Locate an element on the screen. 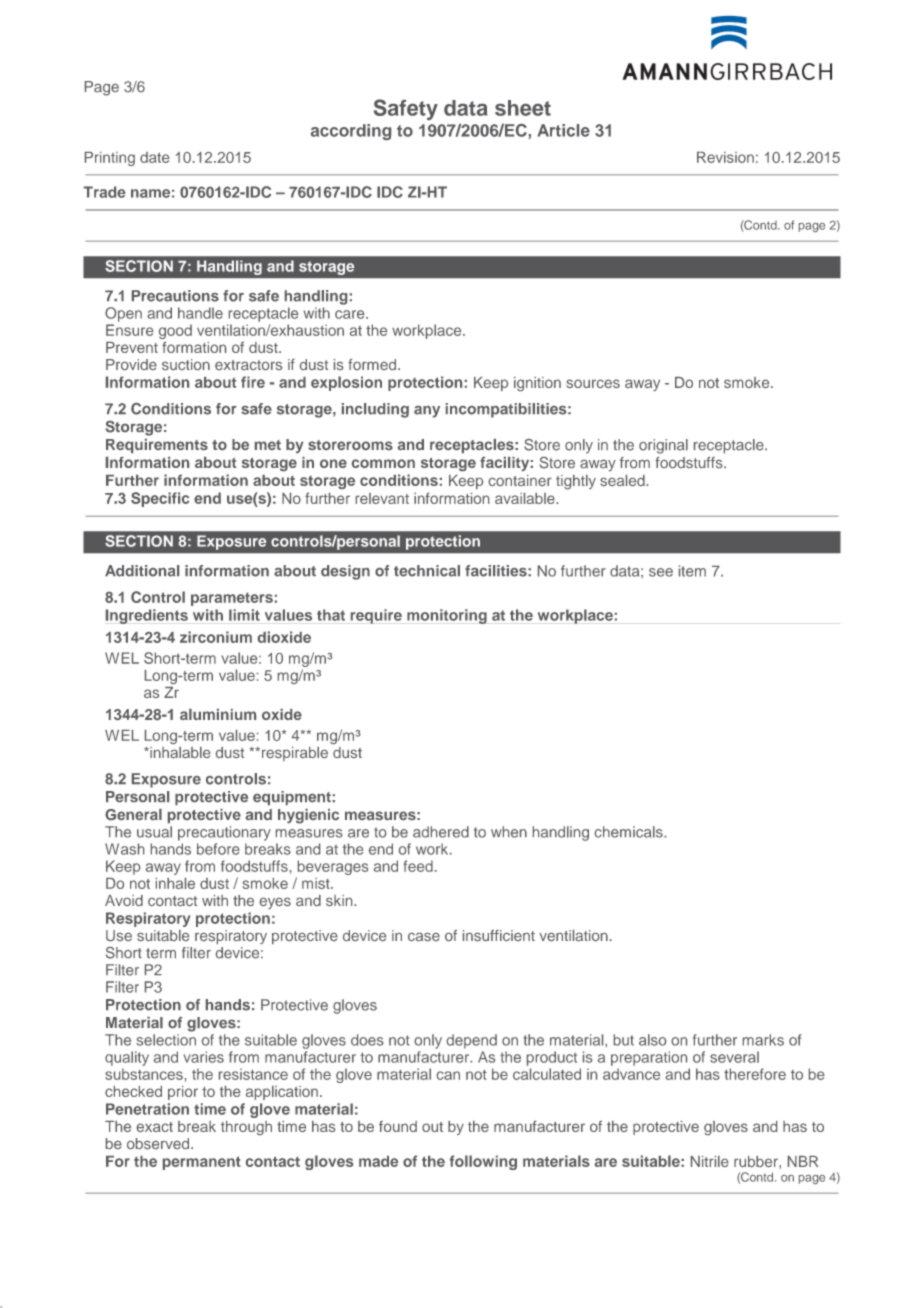 Image resolution: width=924 pixels, height=1308 pixels. zirconium is located at coordinates (216, 637).
